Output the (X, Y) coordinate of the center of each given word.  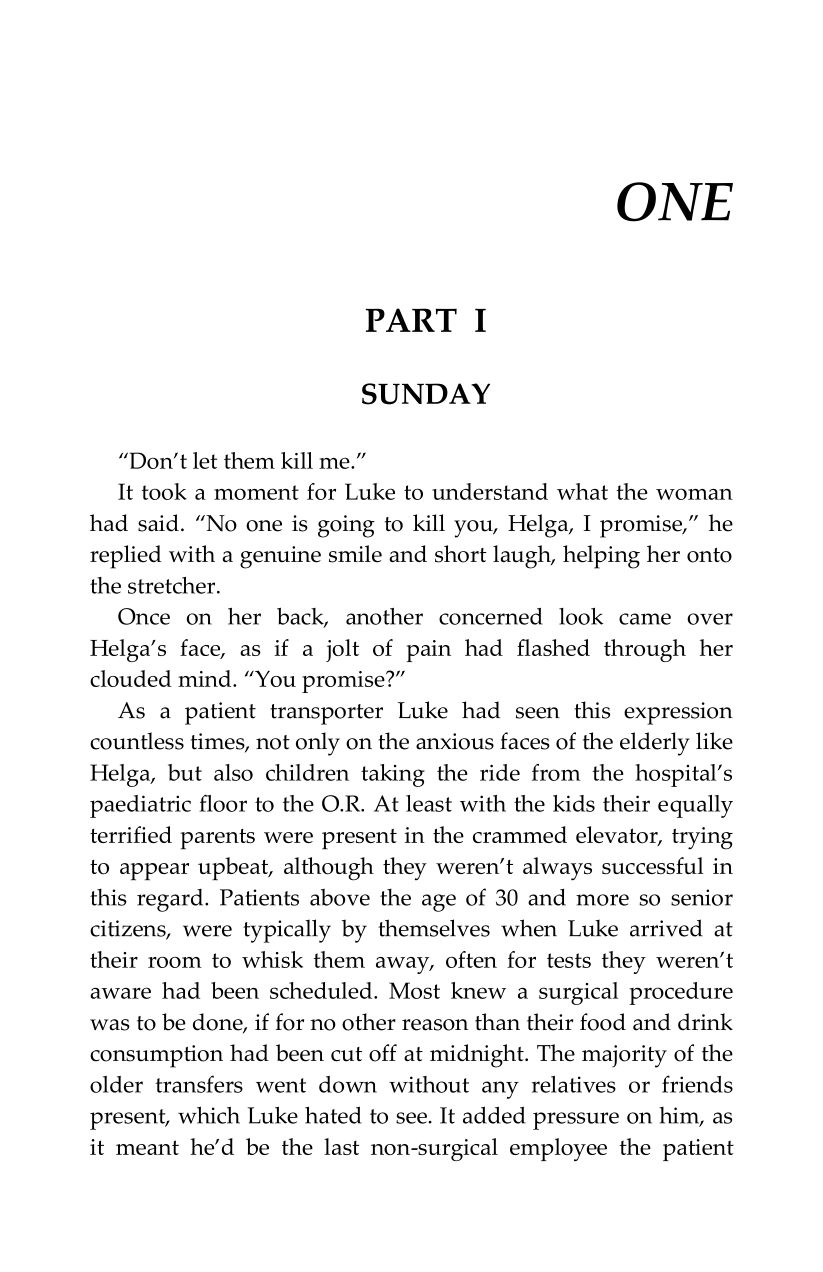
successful (653, 865)
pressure (576, 1121)
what (582, 491)
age (439, 903)
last (341, 1146)
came (645, 619)
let (205, 460)
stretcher (173, 585)
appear (154, 872)
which (209, 1115)
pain (429, 651)
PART (411, 320)
